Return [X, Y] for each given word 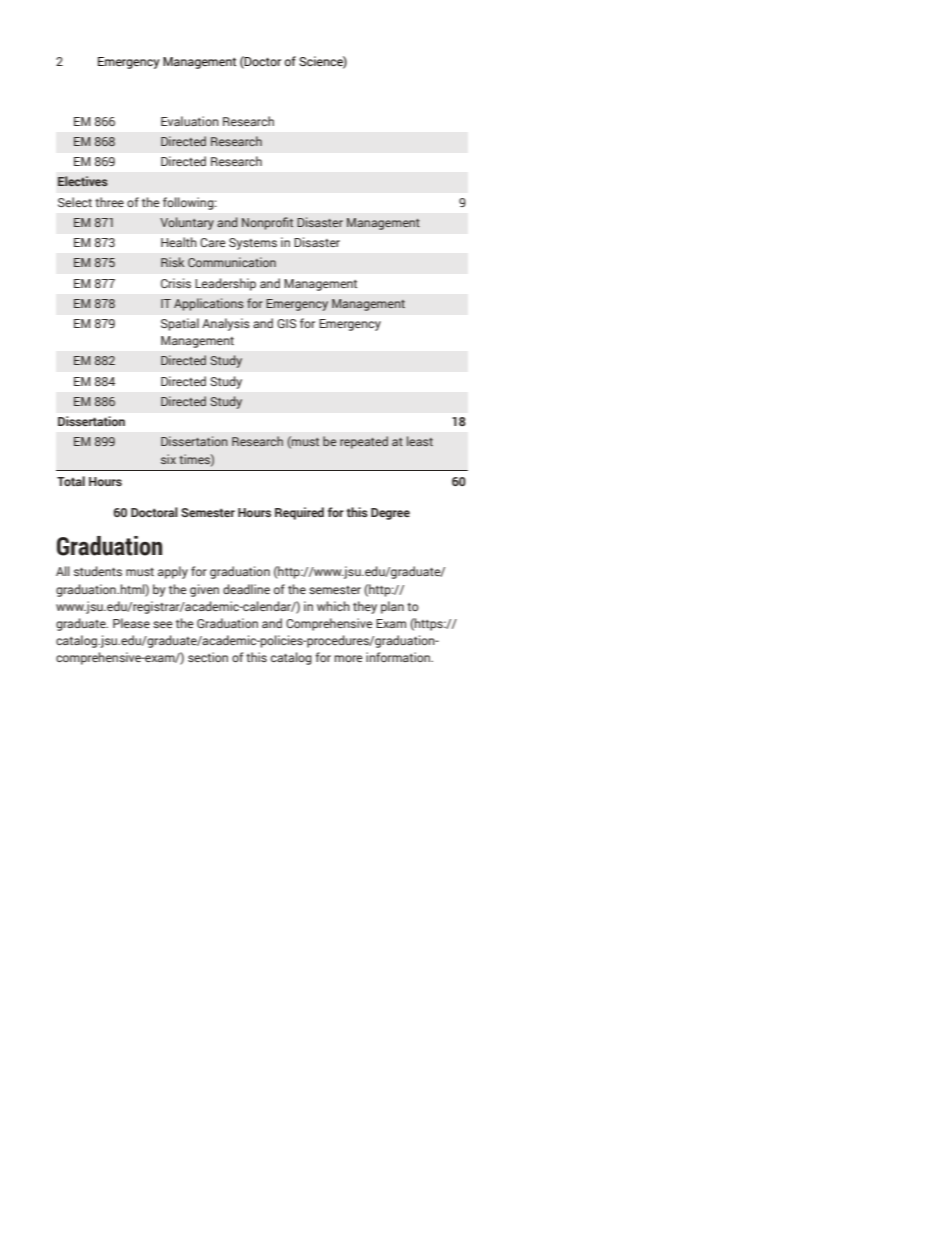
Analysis [226, 324]
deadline [246, 589]
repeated [364, 442]
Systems [253, 244]
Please [131, 623]
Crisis [176, 283]
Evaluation [190, 121]
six [168, 459]
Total [71, 481]
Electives [83, 181]
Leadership [225, 284]
